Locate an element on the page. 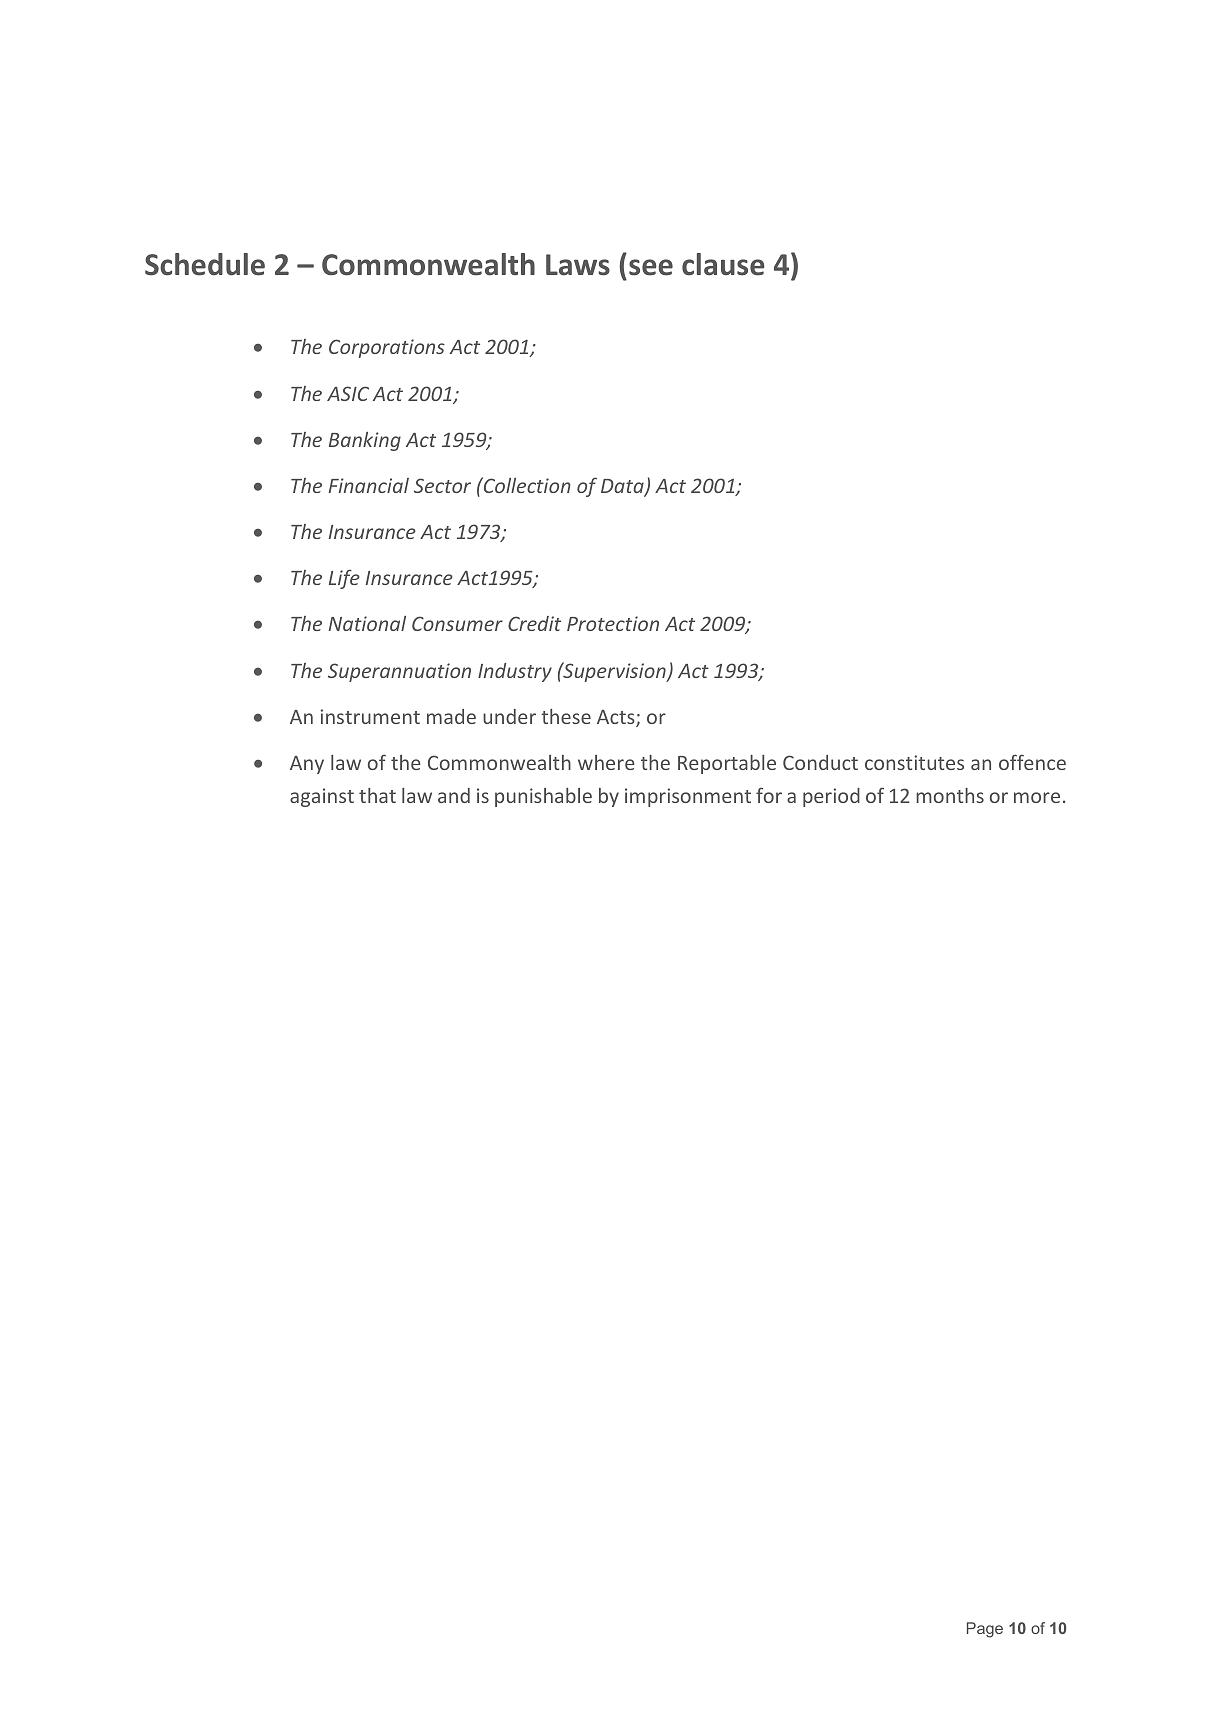 This document has width=1211, height=1713. and is located at coordinates (454, 795).
